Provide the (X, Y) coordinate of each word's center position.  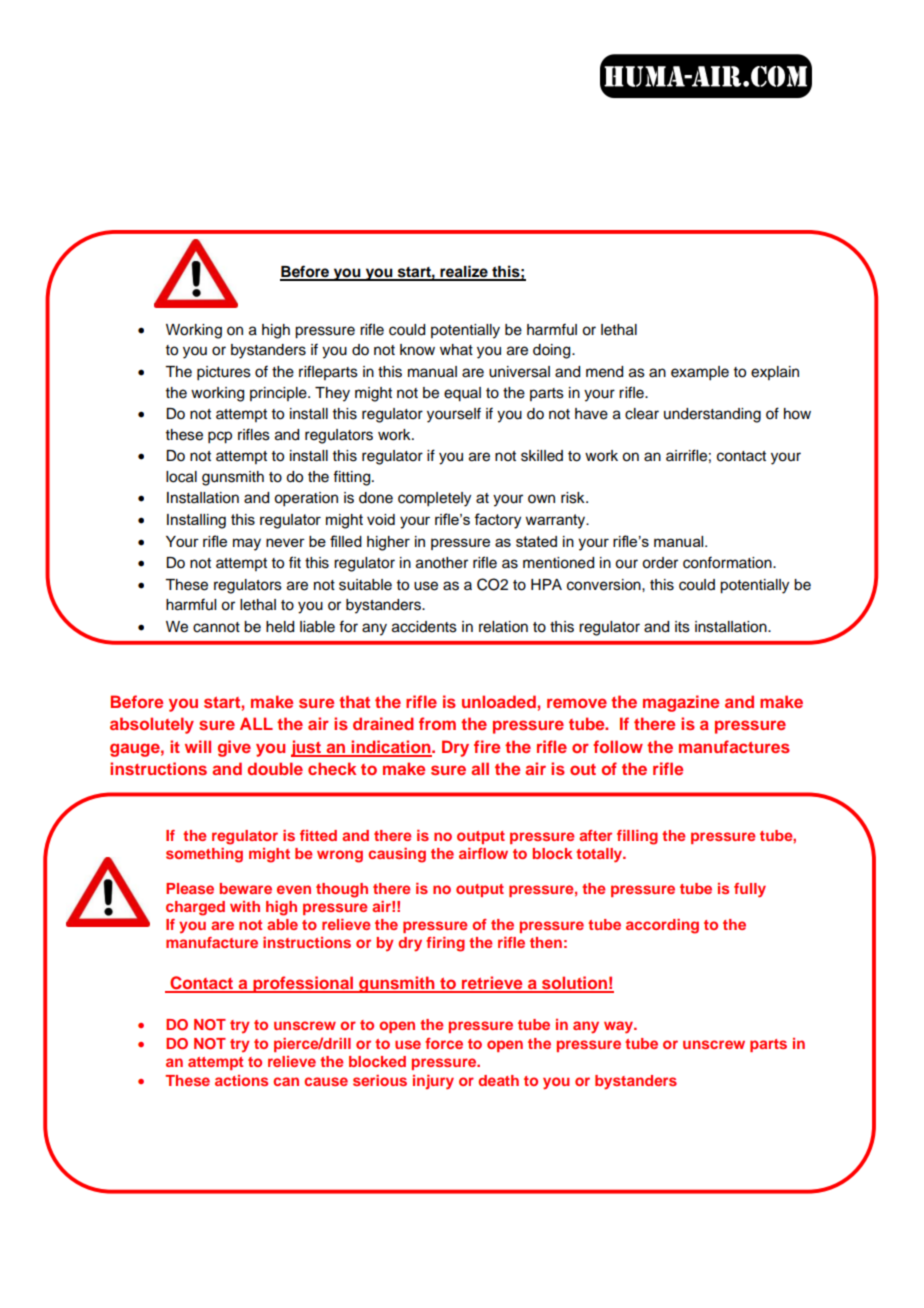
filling (637, 837)
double (275, 768)
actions (241, 1080)
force (444, 1043)
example (700, 373)
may (247, 544)
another (442, 563)
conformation (728, 562)
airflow (483, 853)
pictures (224, 373)
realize (464, 272)
